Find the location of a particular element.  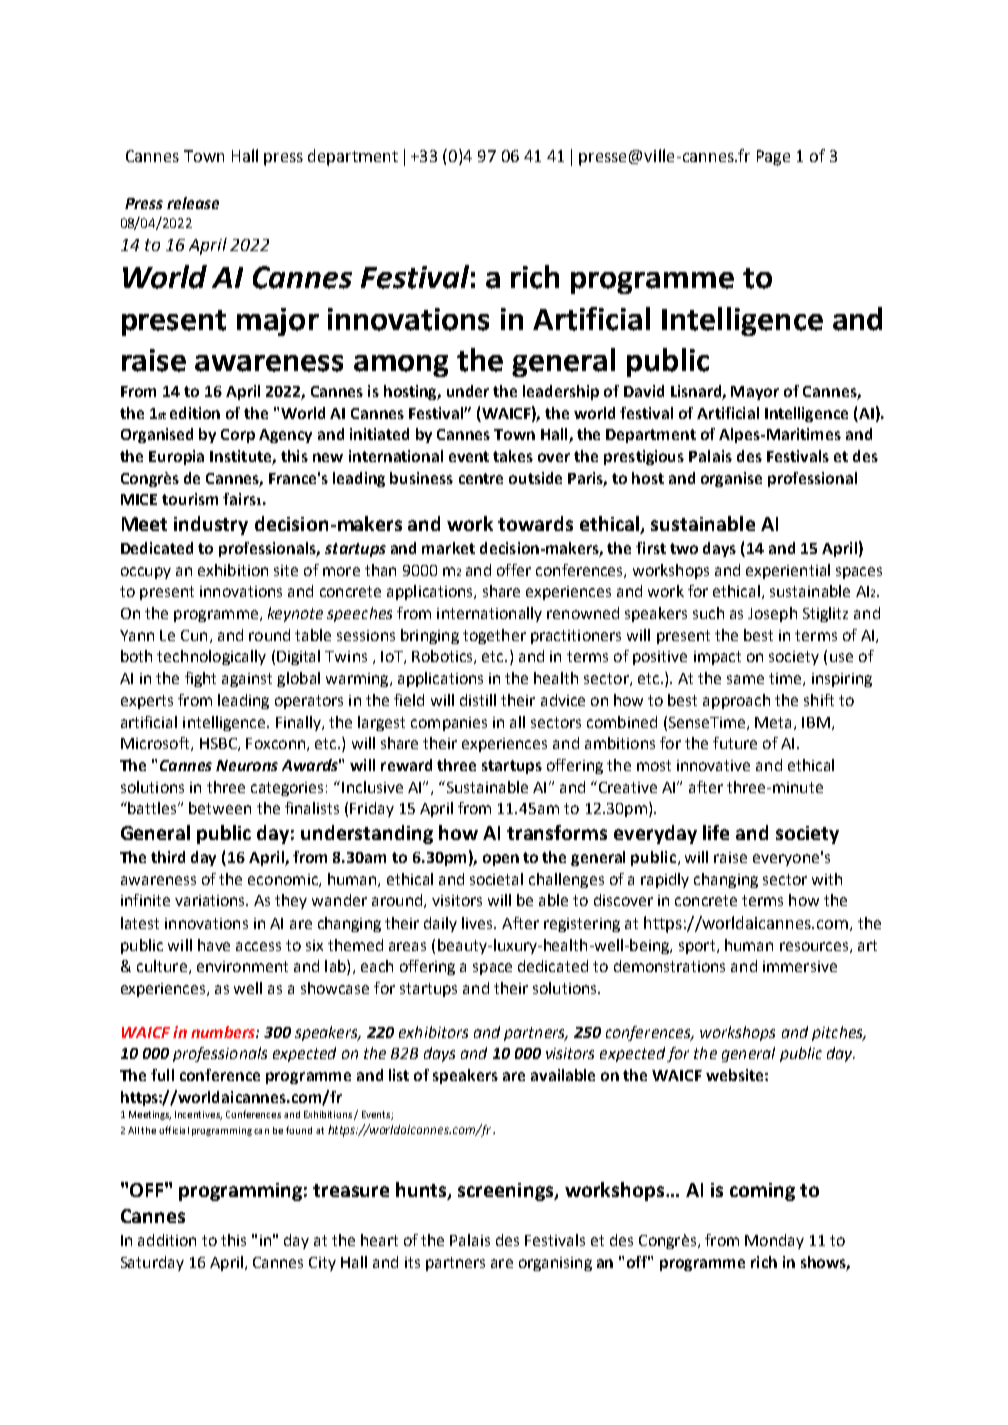

release is located at coordinates (193, 203).
